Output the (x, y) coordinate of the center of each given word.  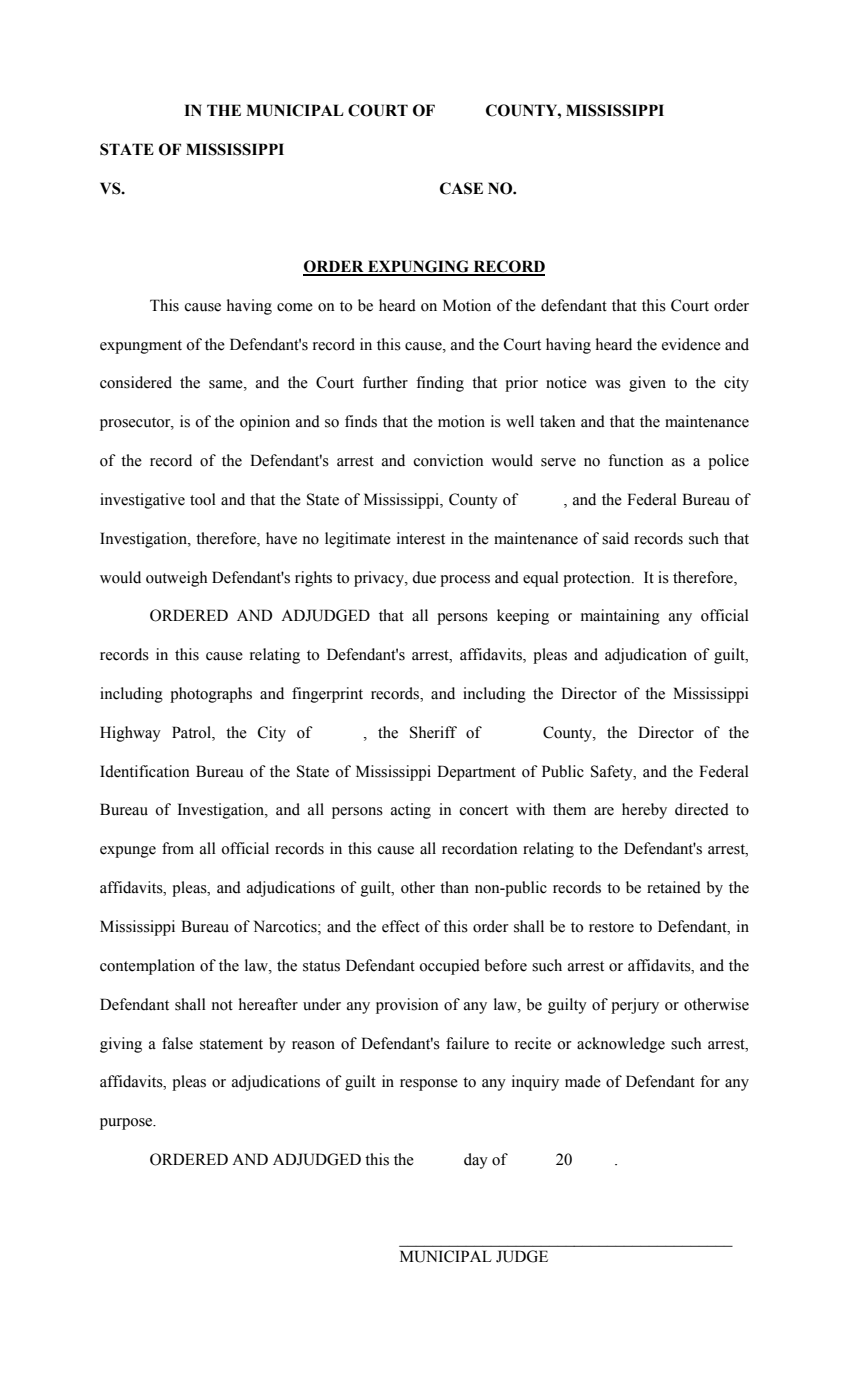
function (636, 460)
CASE (461, 188)
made (583, 1081)
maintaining (620, 617)
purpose (127, 1124)
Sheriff (433, 732)
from (178, 848)
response (429, 1085)
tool (203, 499)
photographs (211, 695)
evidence (691, 344)
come (295, 307)
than (454, 887)
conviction (448, 460)
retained (674, 887)
